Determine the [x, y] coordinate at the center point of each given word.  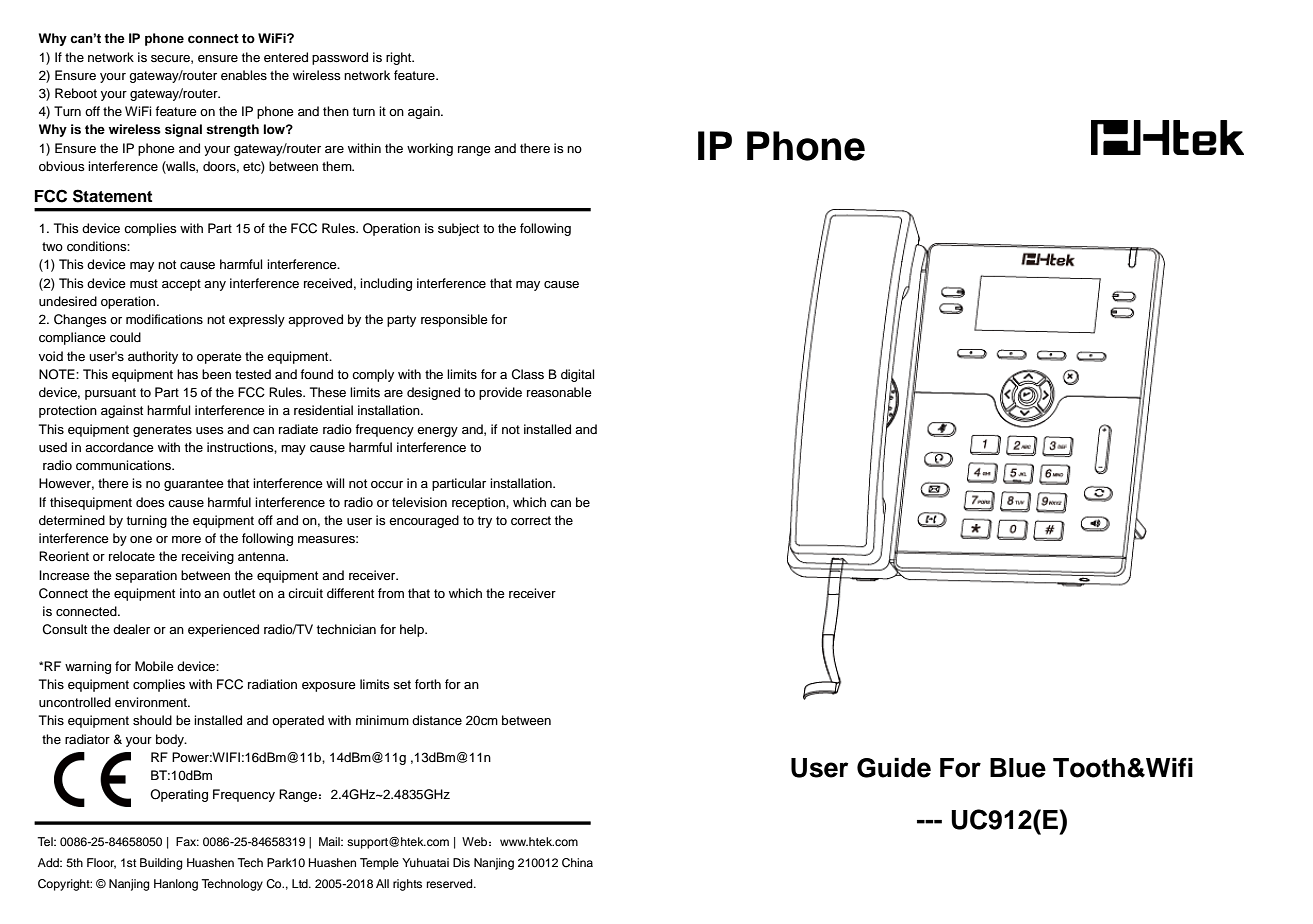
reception [479, 503]
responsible [454, 320]
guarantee [194, 485]
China [577, 863]
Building [161, 864]
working [430, 149]
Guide [894, 767]
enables [244, 75]
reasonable [559, 392]
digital [577, 375]
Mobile [154, 666]
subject [458, 229]
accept [181, 285]
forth [428, 684]
